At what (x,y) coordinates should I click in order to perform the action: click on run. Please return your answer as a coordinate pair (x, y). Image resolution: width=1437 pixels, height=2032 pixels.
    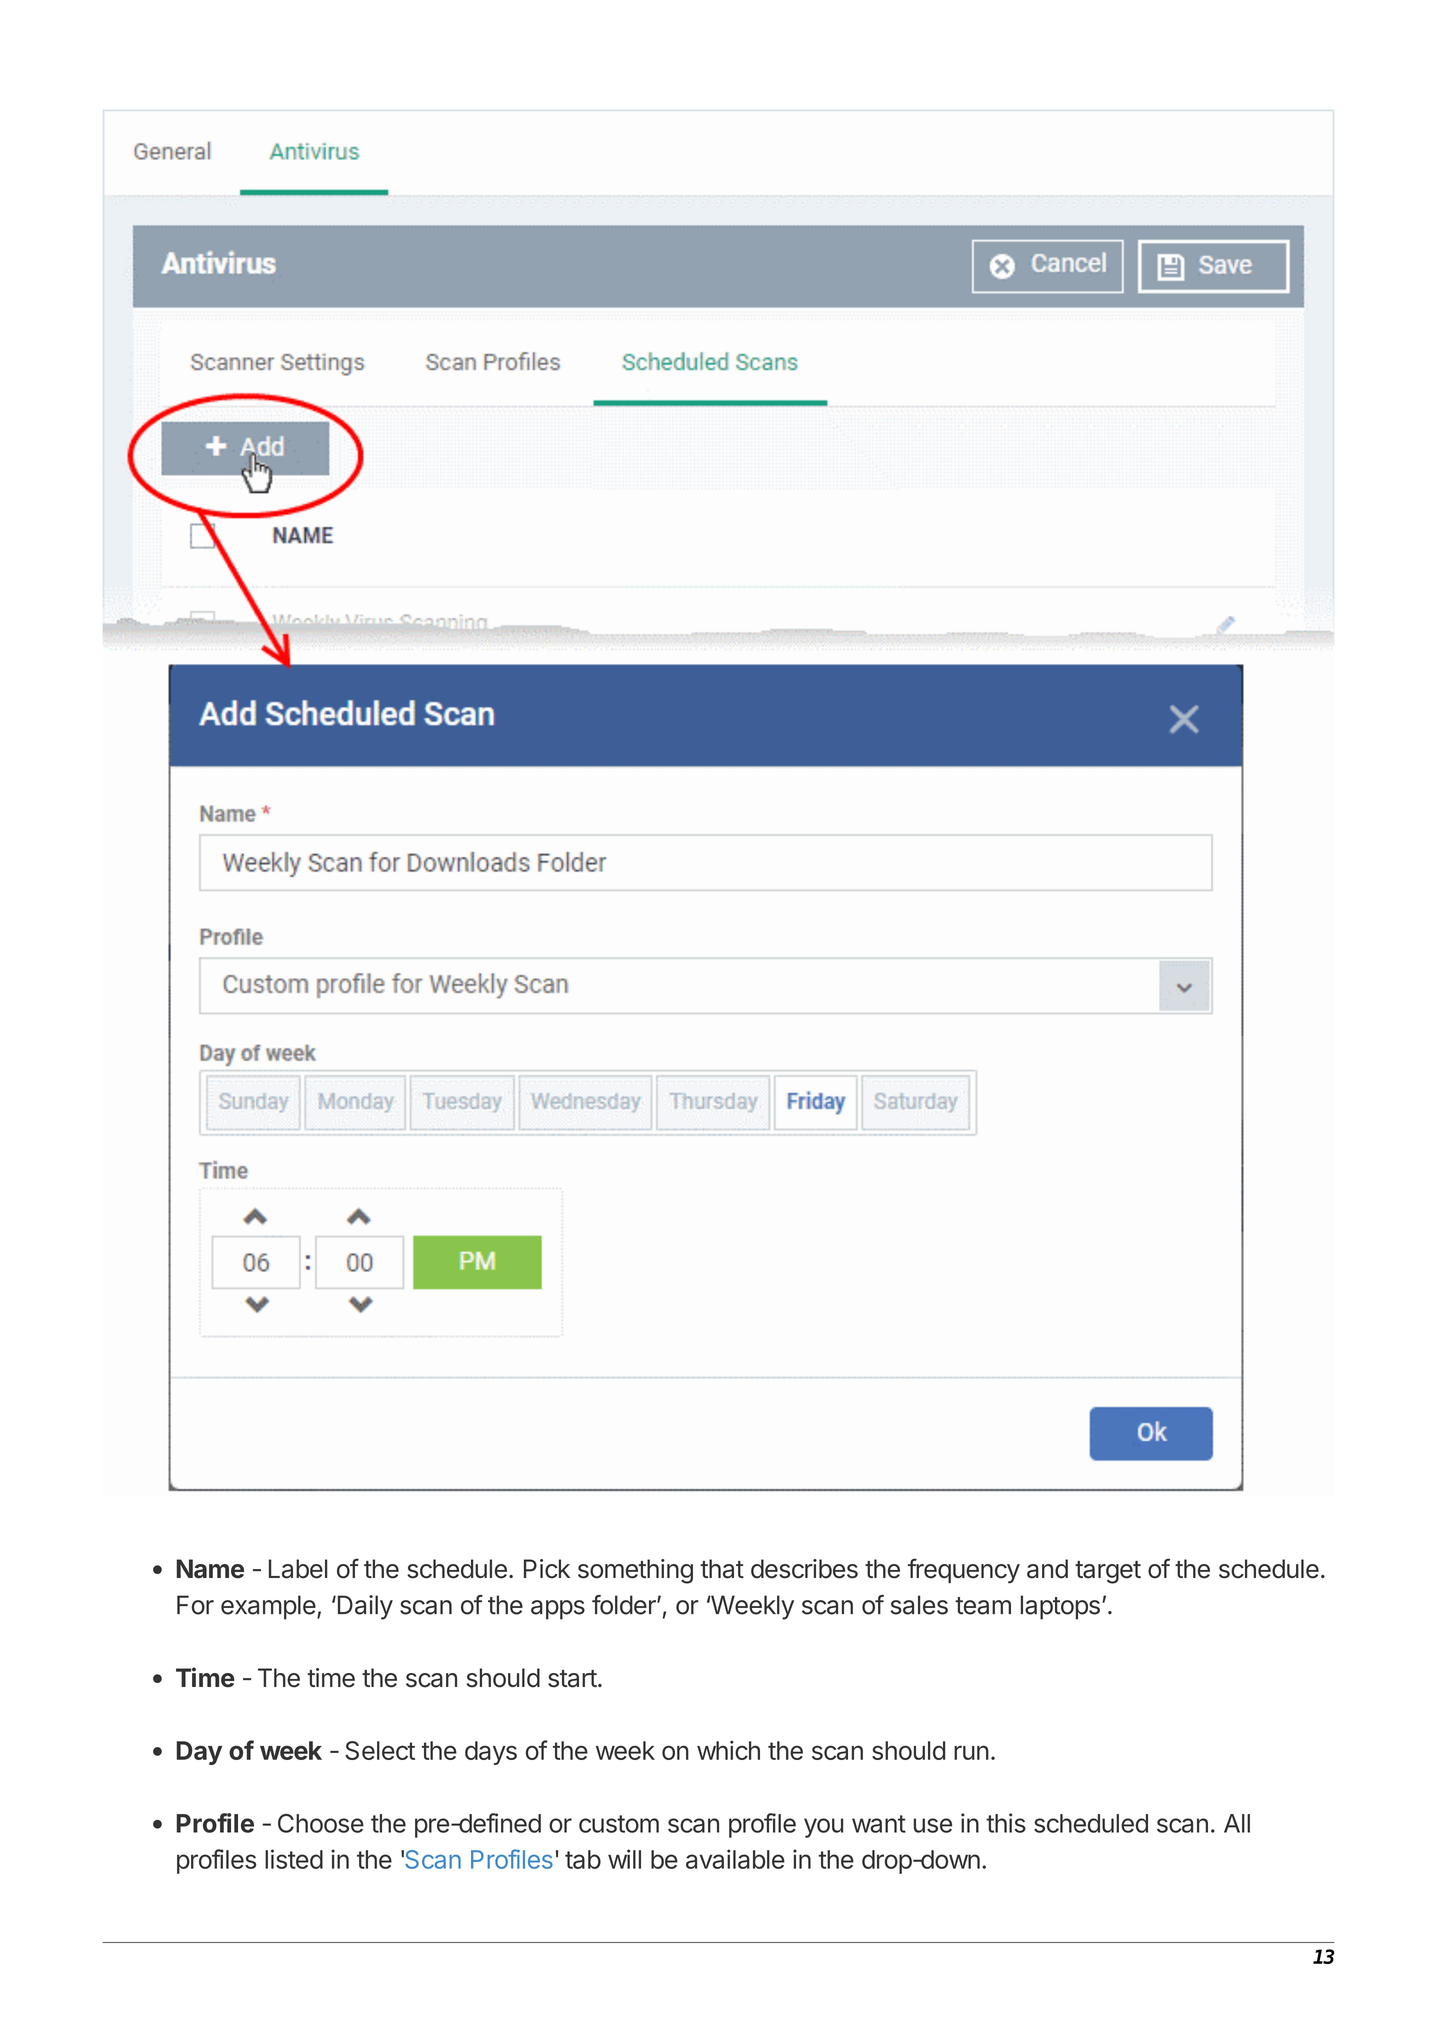
    Looking at the image, I should click on (971, 1752).
